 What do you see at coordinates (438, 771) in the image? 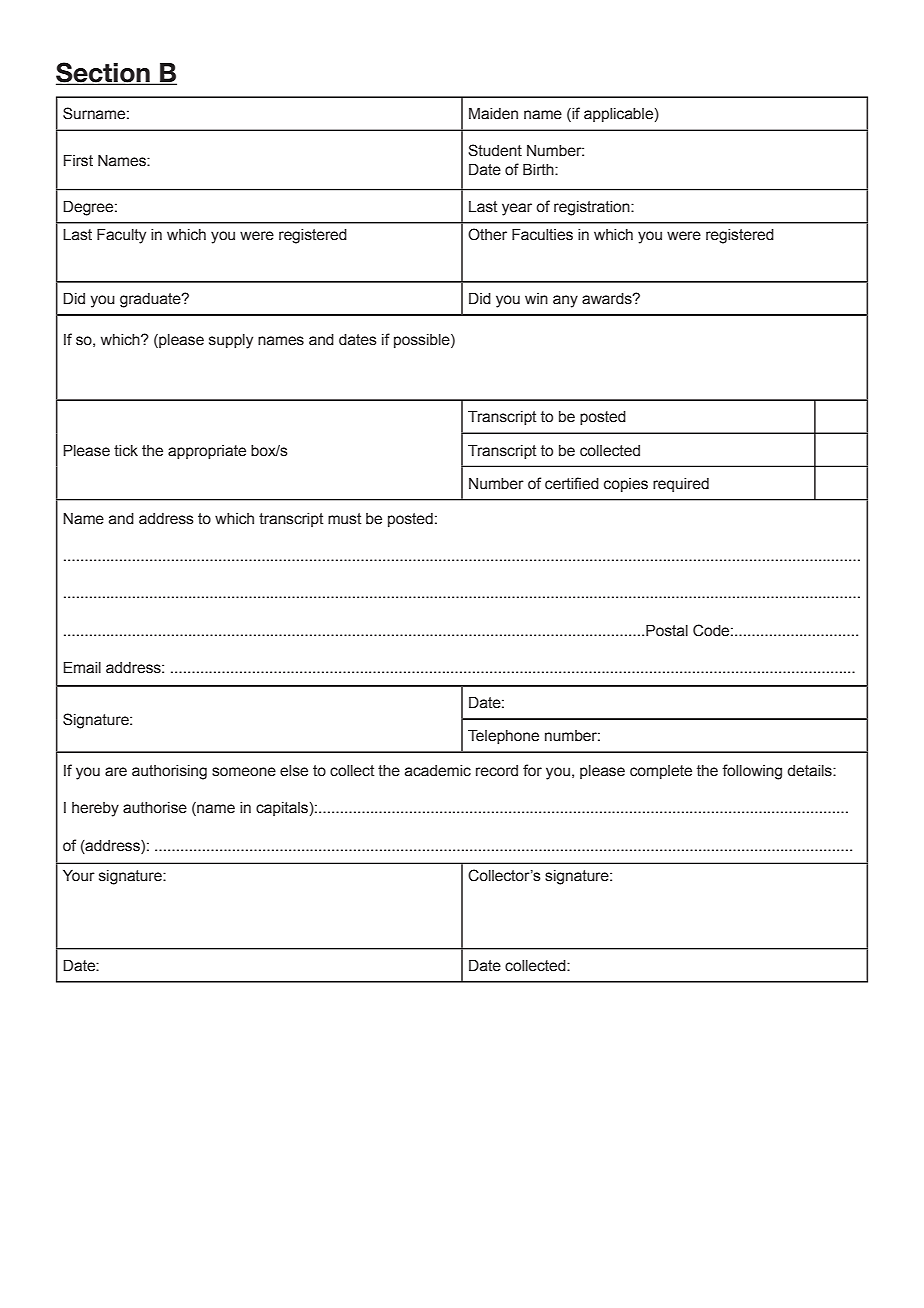
I see `academic` at bounding box center [438, 771].
